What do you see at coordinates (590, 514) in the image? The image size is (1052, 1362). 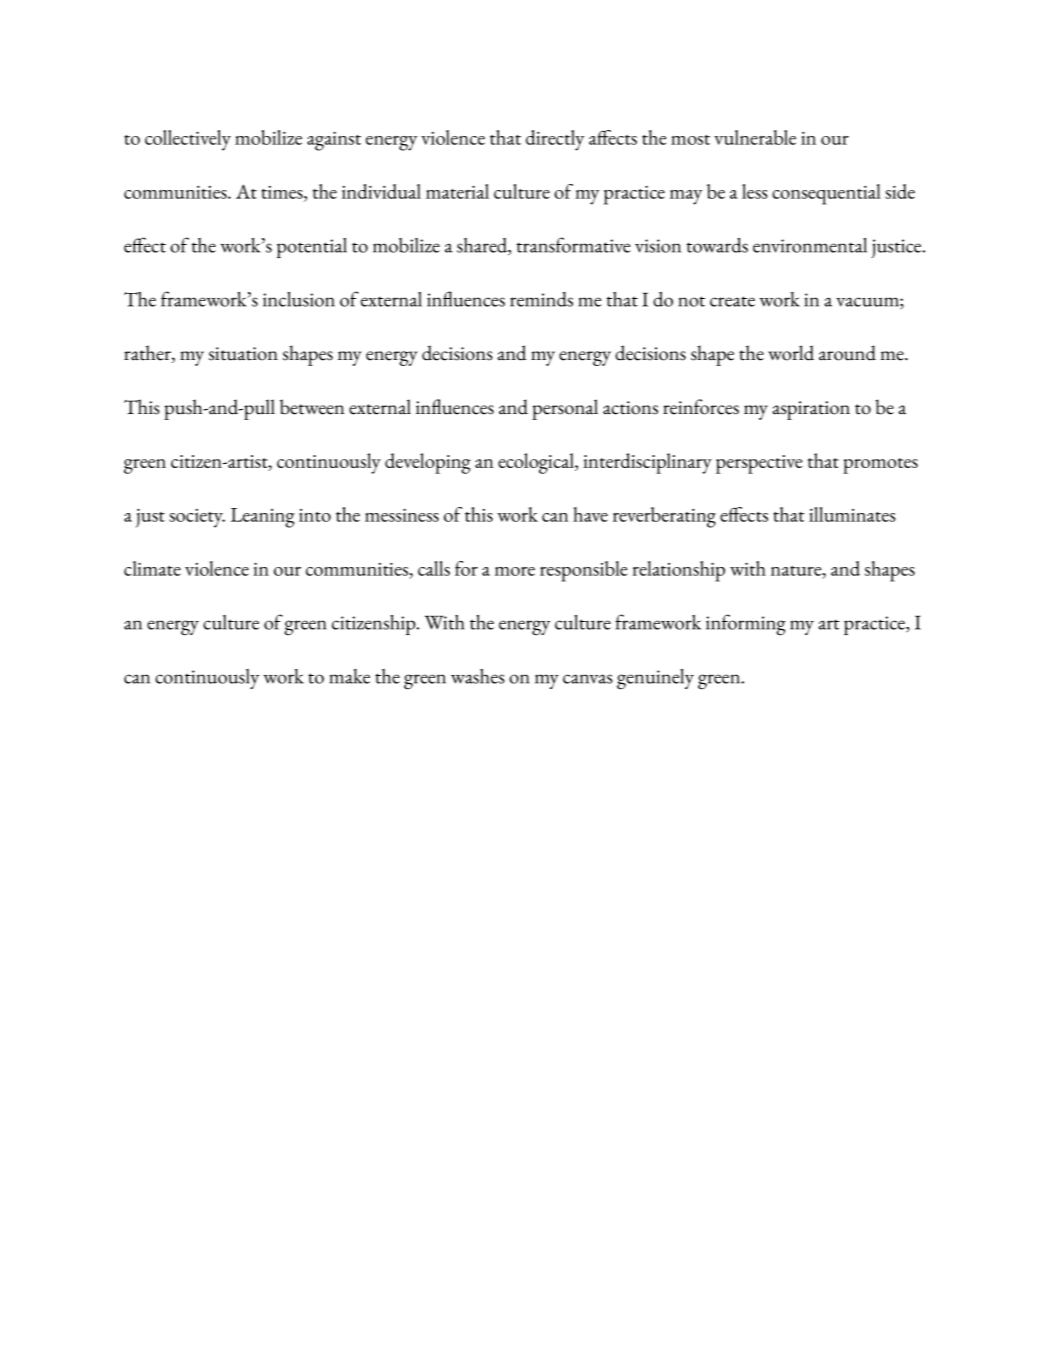 I see `have` at bounding box center [590, 514].
